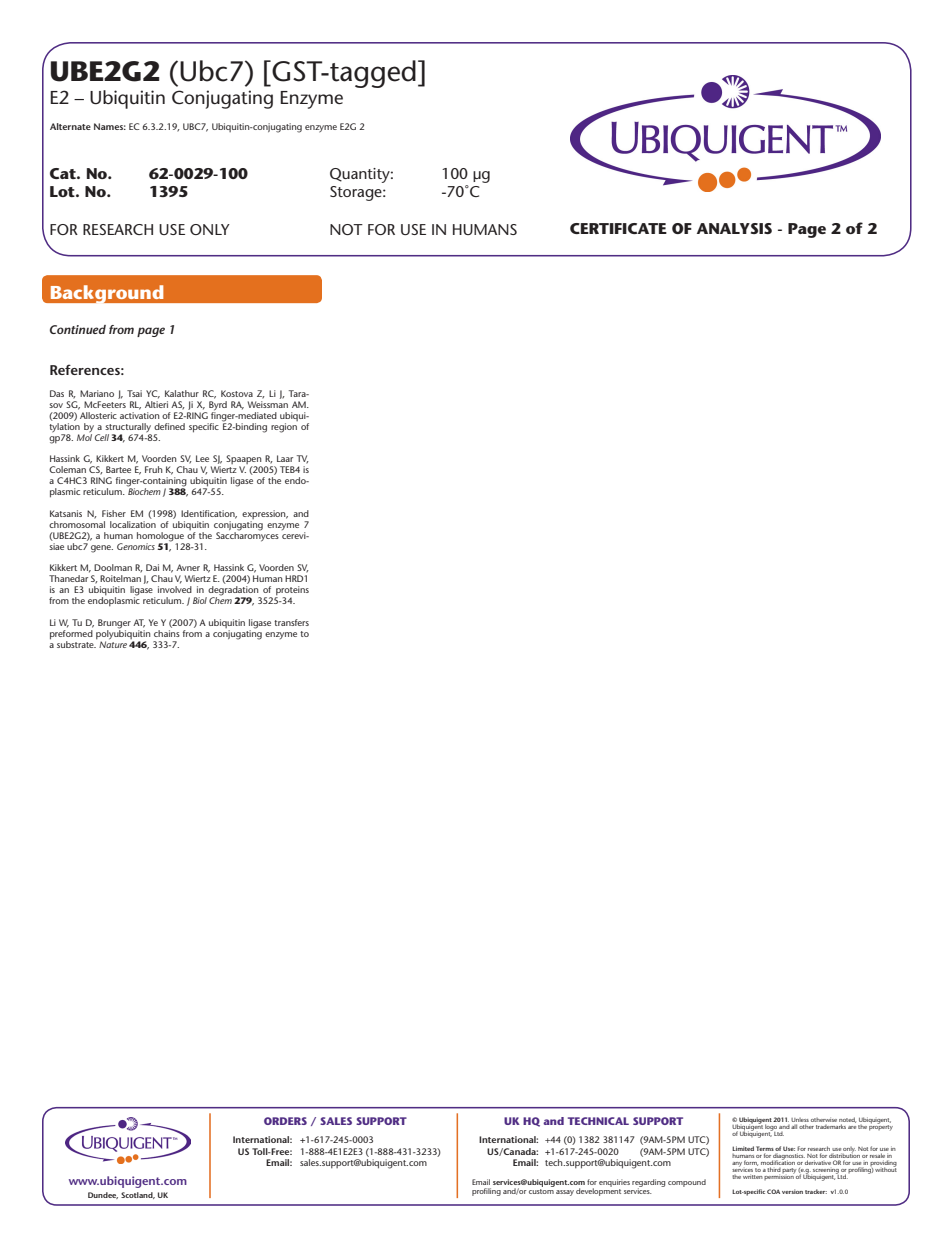 The width and height of the screenshot is (952, 1233). I want to click on ORDERS, so click(285, 1121).
